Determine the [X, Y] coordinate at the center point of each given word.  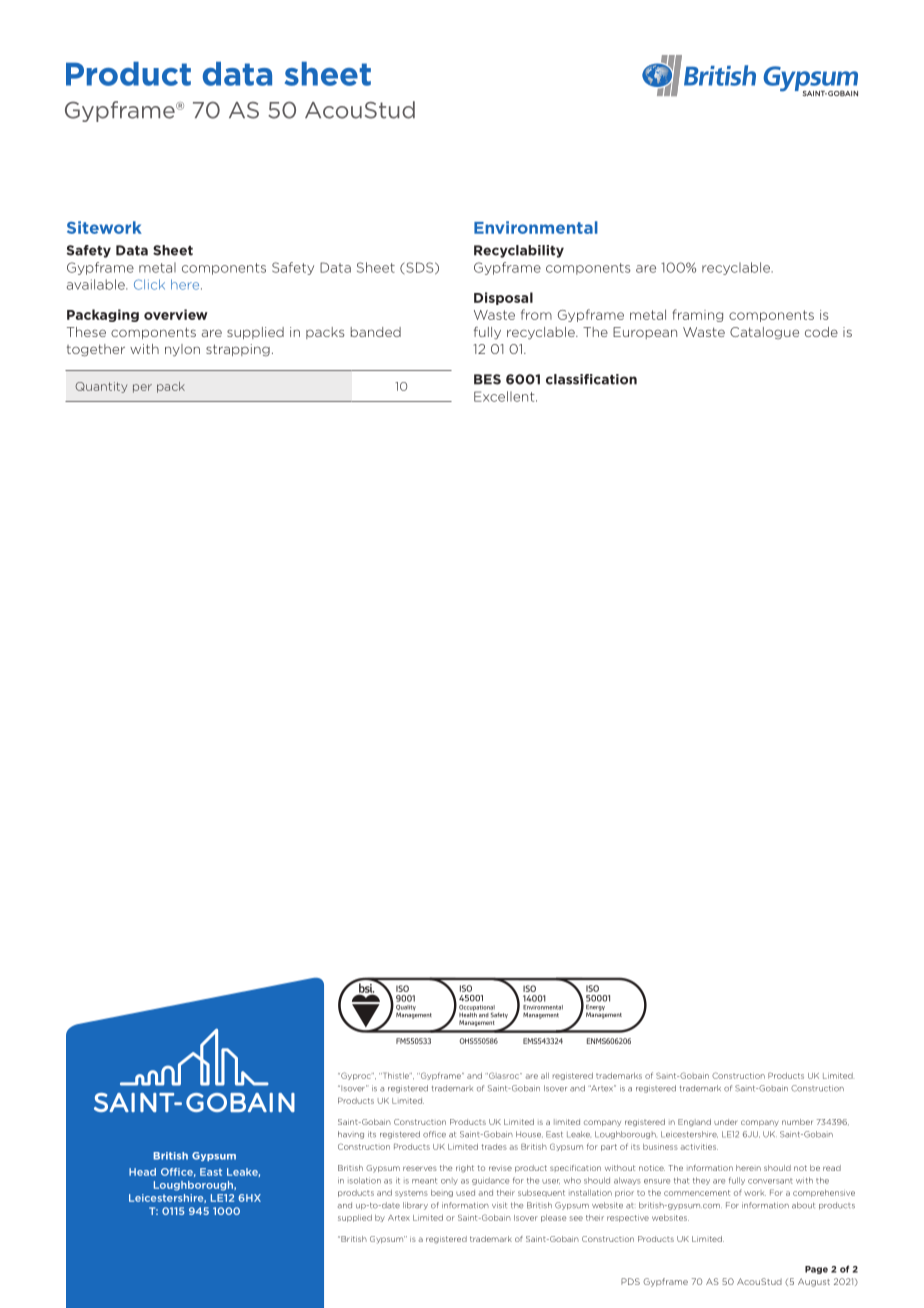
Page [816, 1270]
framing [698, 315]
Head [142, 1172]
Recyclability [519, 251]
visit [499, 1205]
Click [149, 284]
